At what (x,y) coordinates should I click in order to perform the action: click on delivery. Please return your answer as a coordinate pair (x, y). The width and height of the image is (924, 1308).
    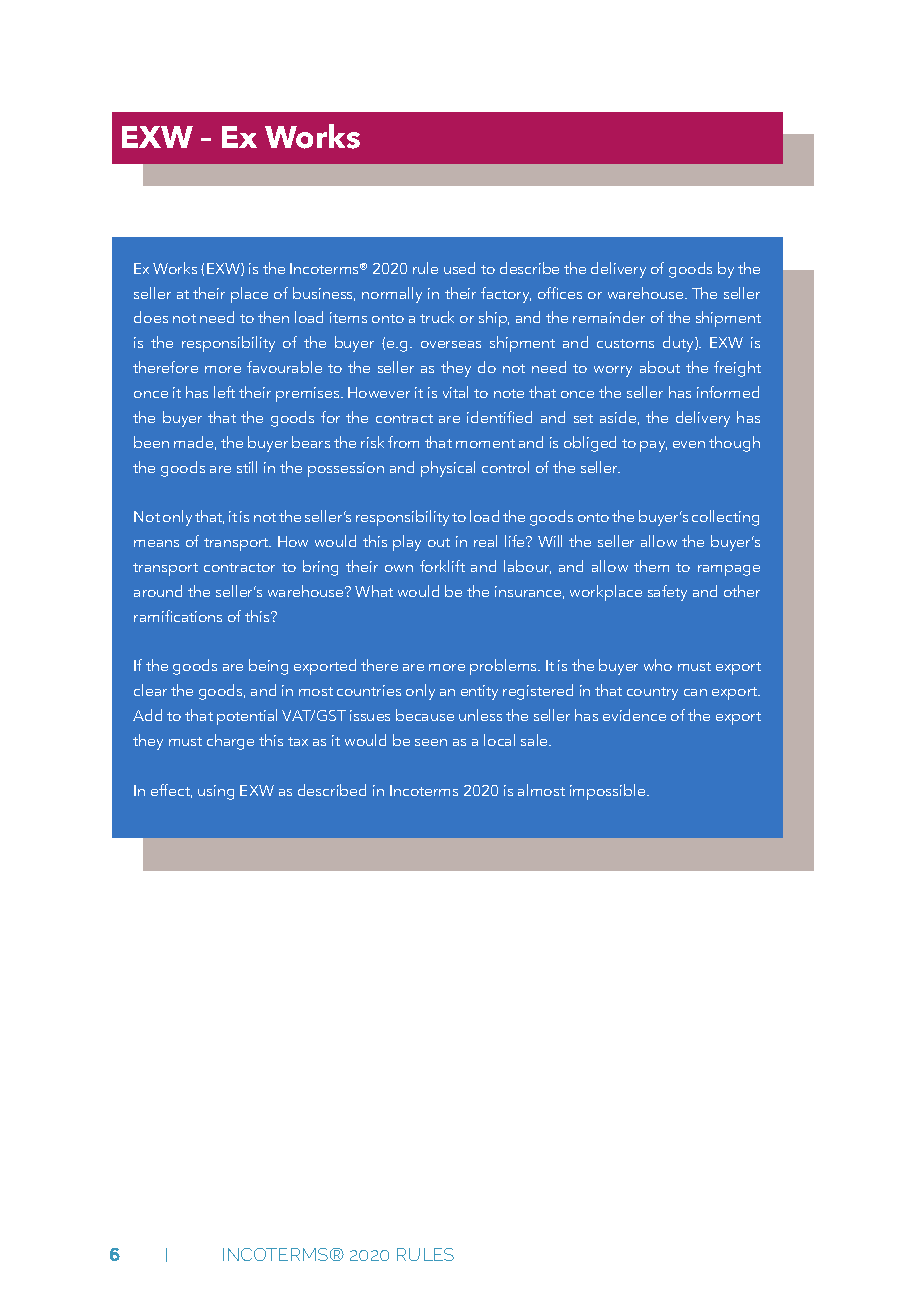
    Looking at the image, I should click on (618, 270).
